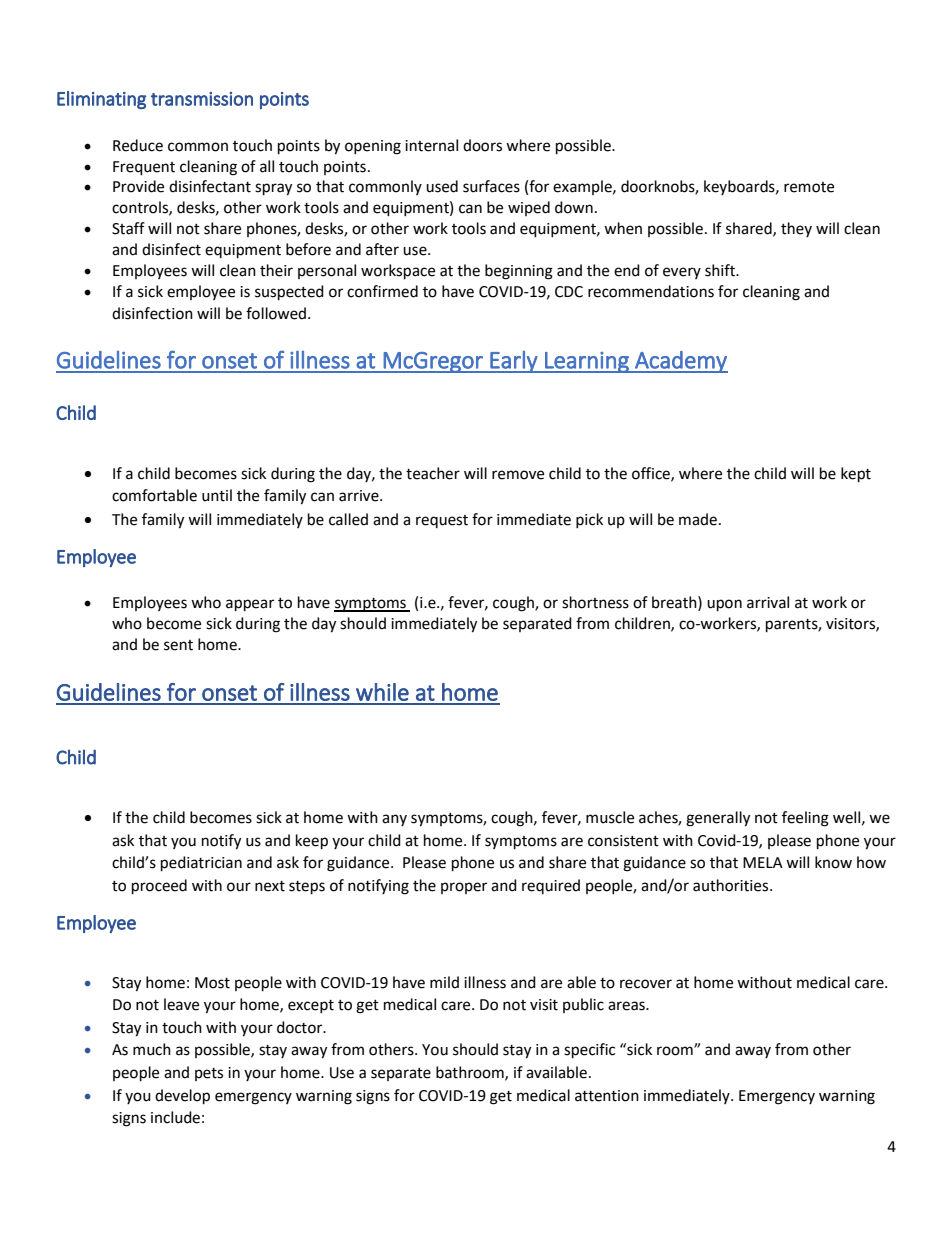 The width and height of the image is (952, 1233). I want to click on remote, so click(809, 187).
